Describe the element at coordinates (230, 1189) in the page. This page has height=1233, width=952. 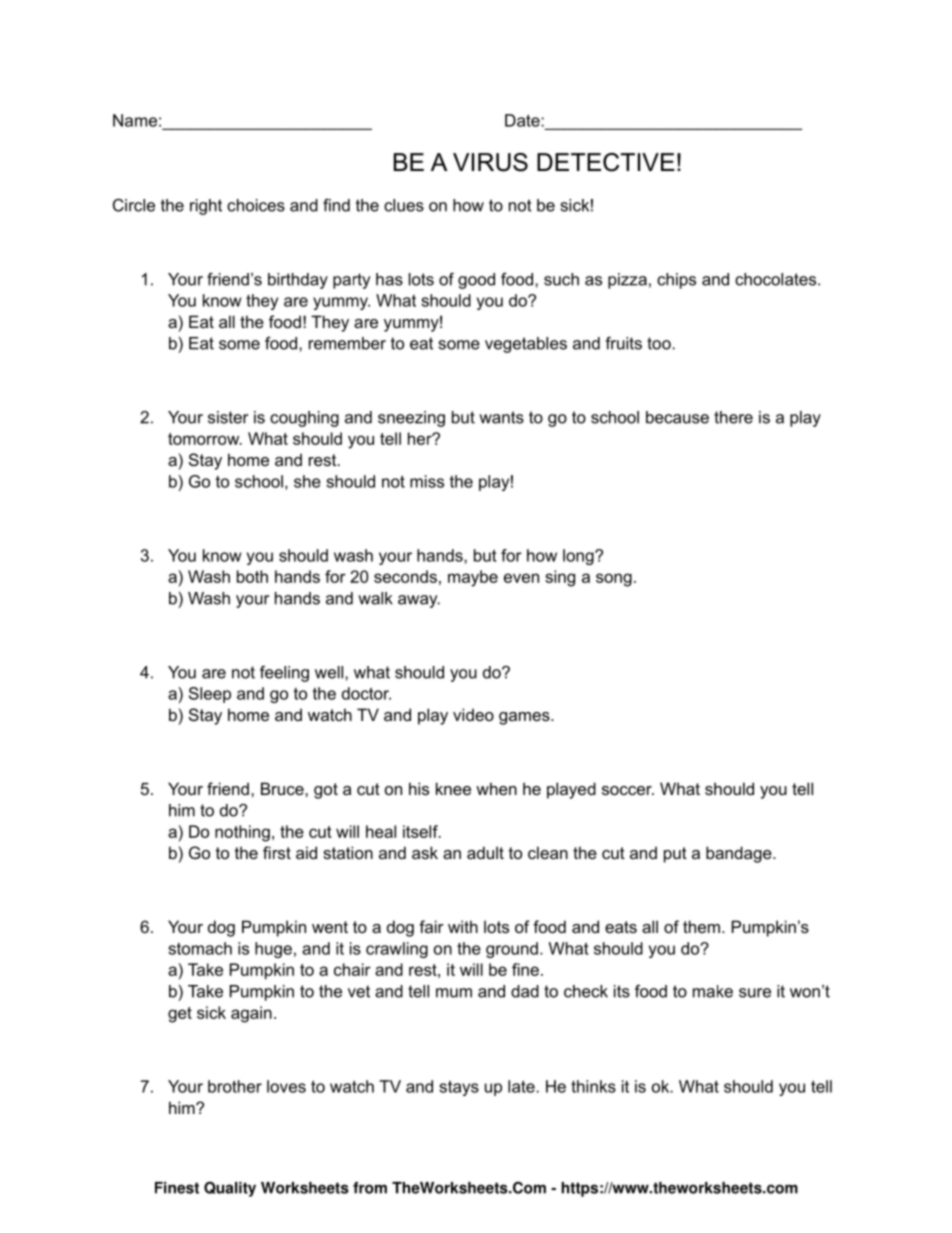
I see `Quality` at that location.
